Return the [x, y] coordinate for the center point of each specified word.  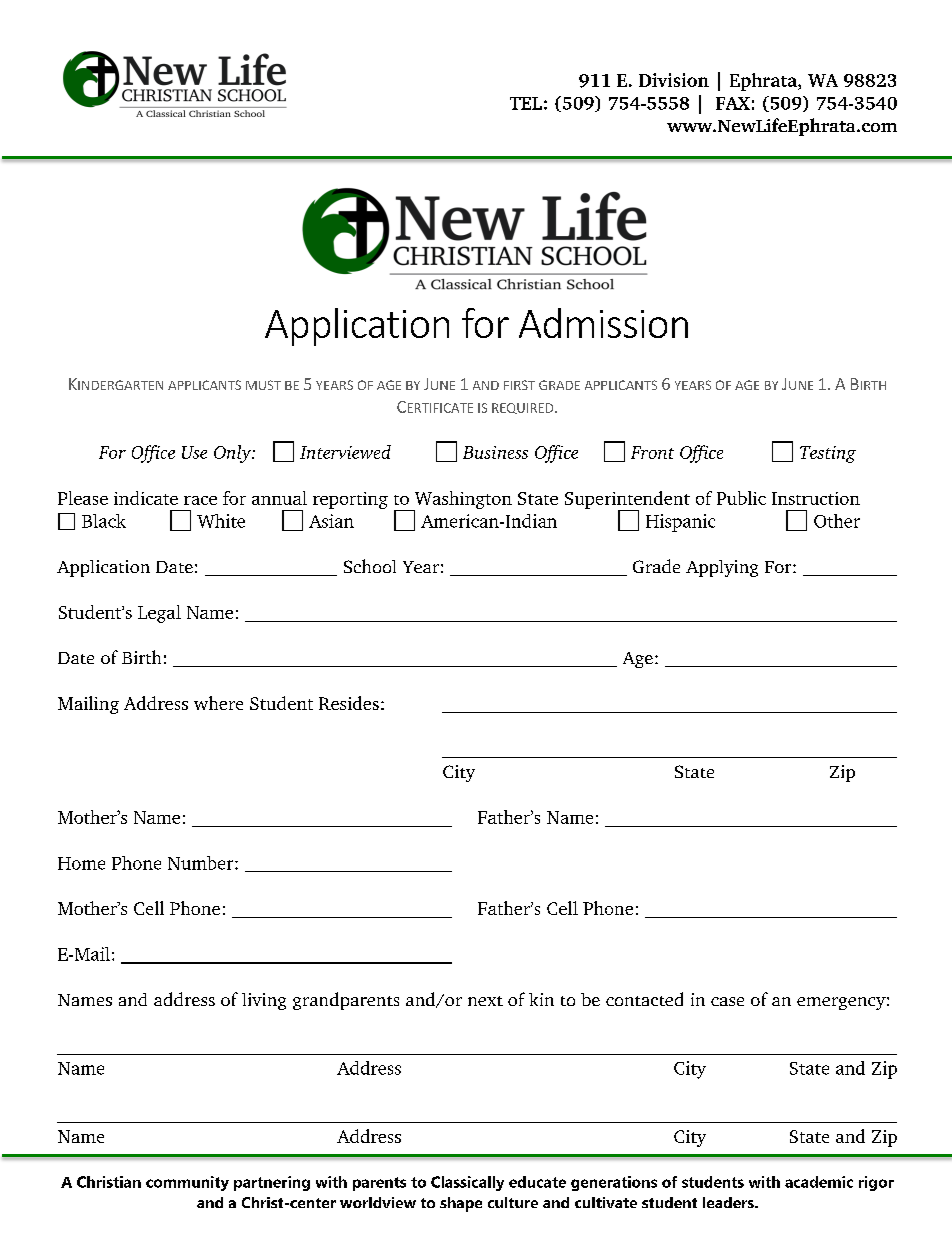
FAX [733, 103]
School [370, 566]
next [485, 1001]
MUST [263, 385]
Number [202, 863]
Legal [159, 614]
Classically [467, 1183]
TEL [526, 103]
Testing [828, 454]
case [727, 1001]
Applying [722, 568]
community [187, 1183]
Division [674, 80]
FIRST [519, 385]
